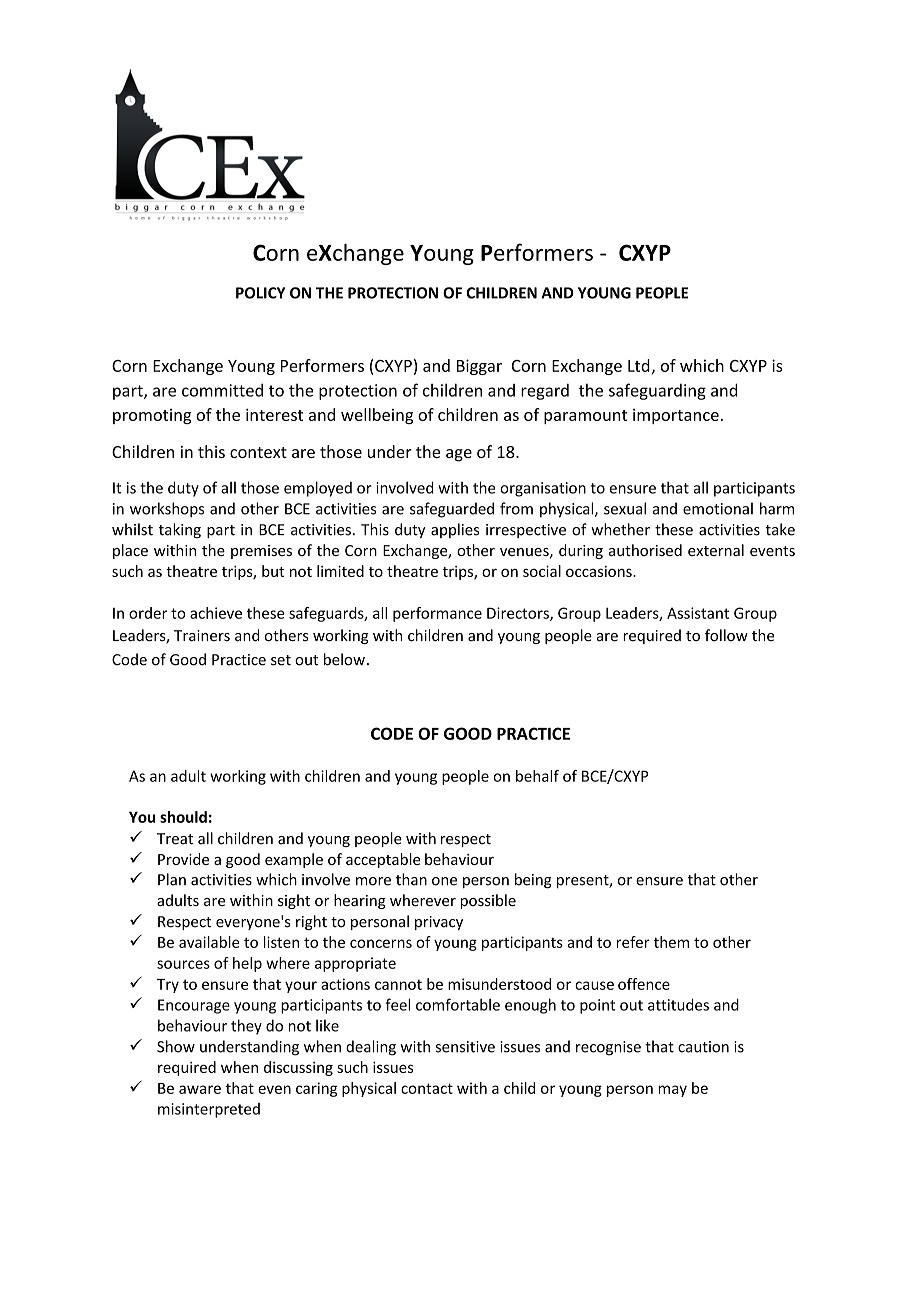 Image resolution: width=924 pixels, height=1308 pixels. Describe the element at coordinates (281, 660) in the page. I see `set` at that location.
